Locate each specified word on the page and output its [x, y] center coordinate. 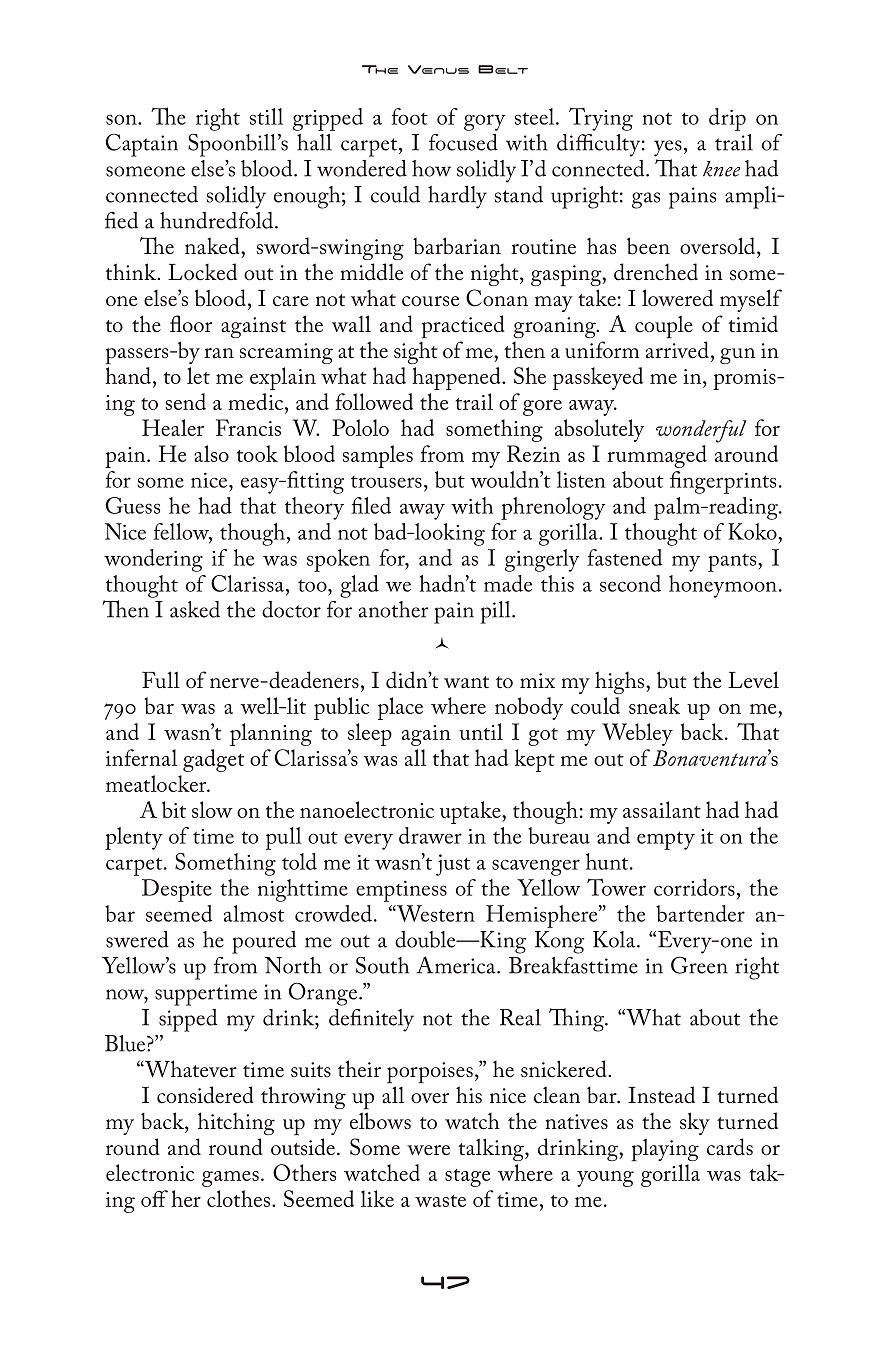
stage [467, 1178]
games [230, 1179]
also [211, 453]
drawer [430, 835]
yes [668, 148]
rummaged [657, 456]
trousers [386, 482]
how [431, 168]
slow [212, 809]
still [266, 116]
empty [666, 840]
